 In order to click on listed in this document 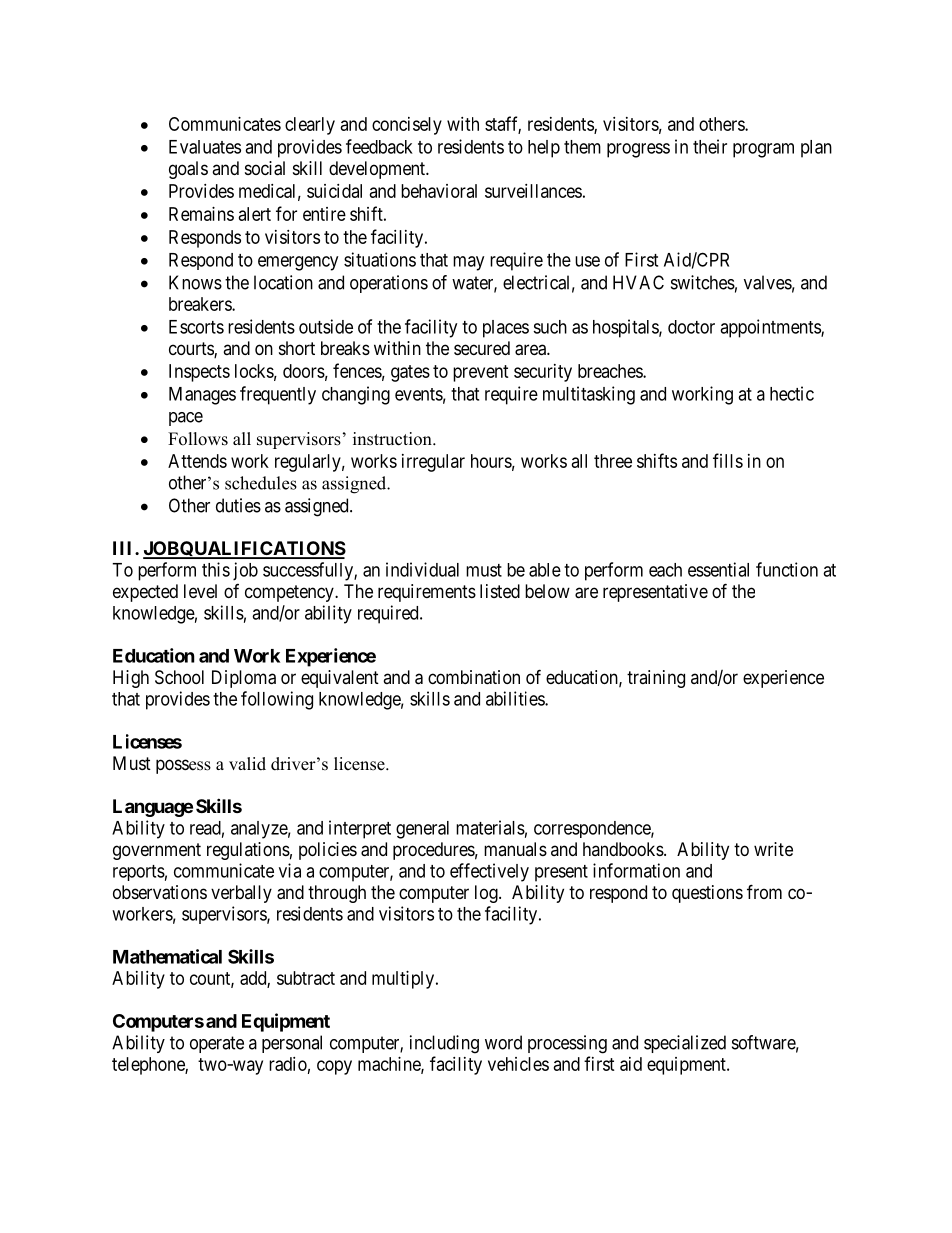, I will do `click(500, 591)`.
